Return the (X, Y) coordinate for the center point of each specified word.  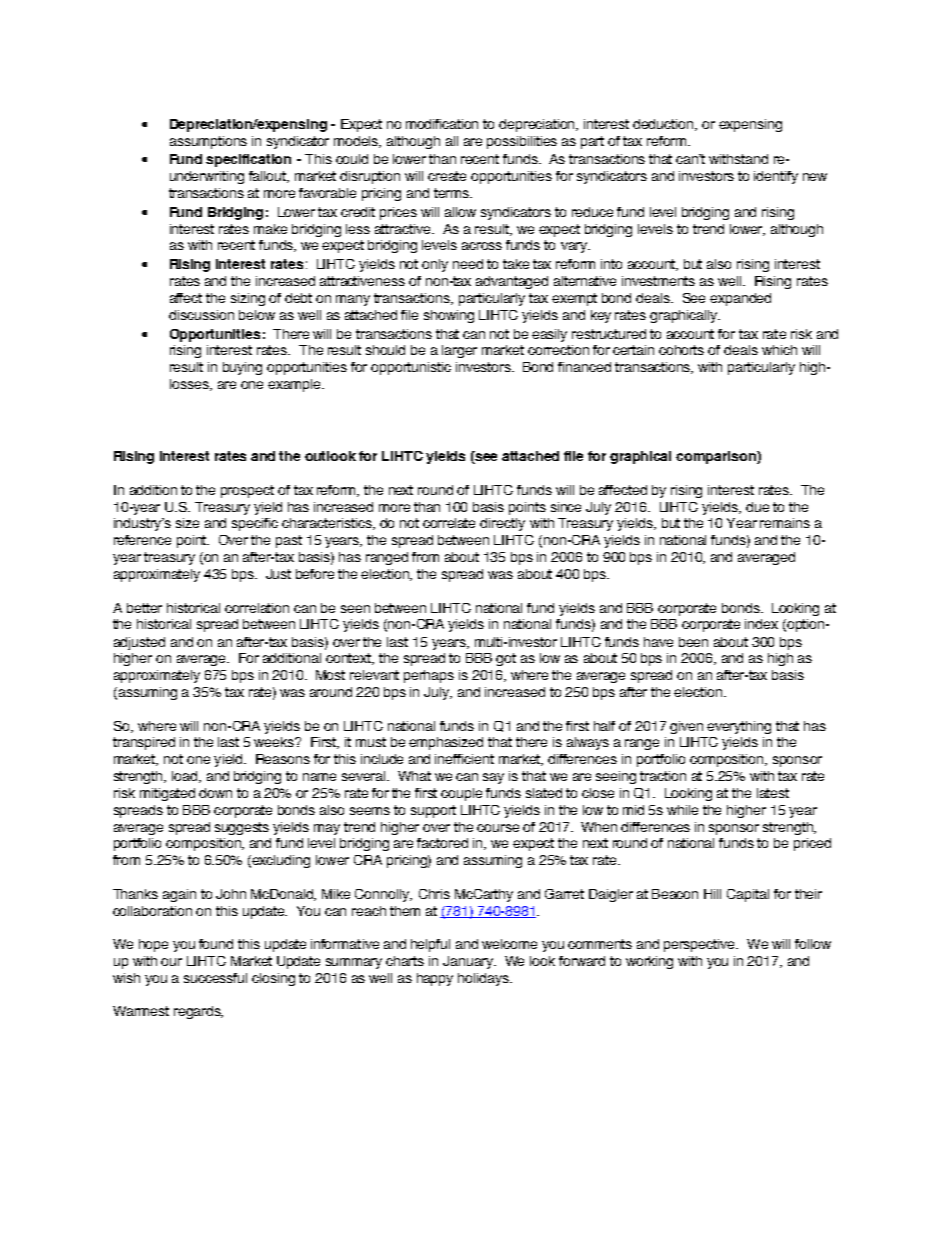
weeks (275, 742)
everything (739, 727)
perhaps (429, 676)
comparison (717, 457)
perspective (701, 945)
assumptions (208, 142)
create (447, 176)
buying (242, 368)
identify (776, 177)
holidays (484, 979)
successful (215, 978)
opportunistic (411, 368)
